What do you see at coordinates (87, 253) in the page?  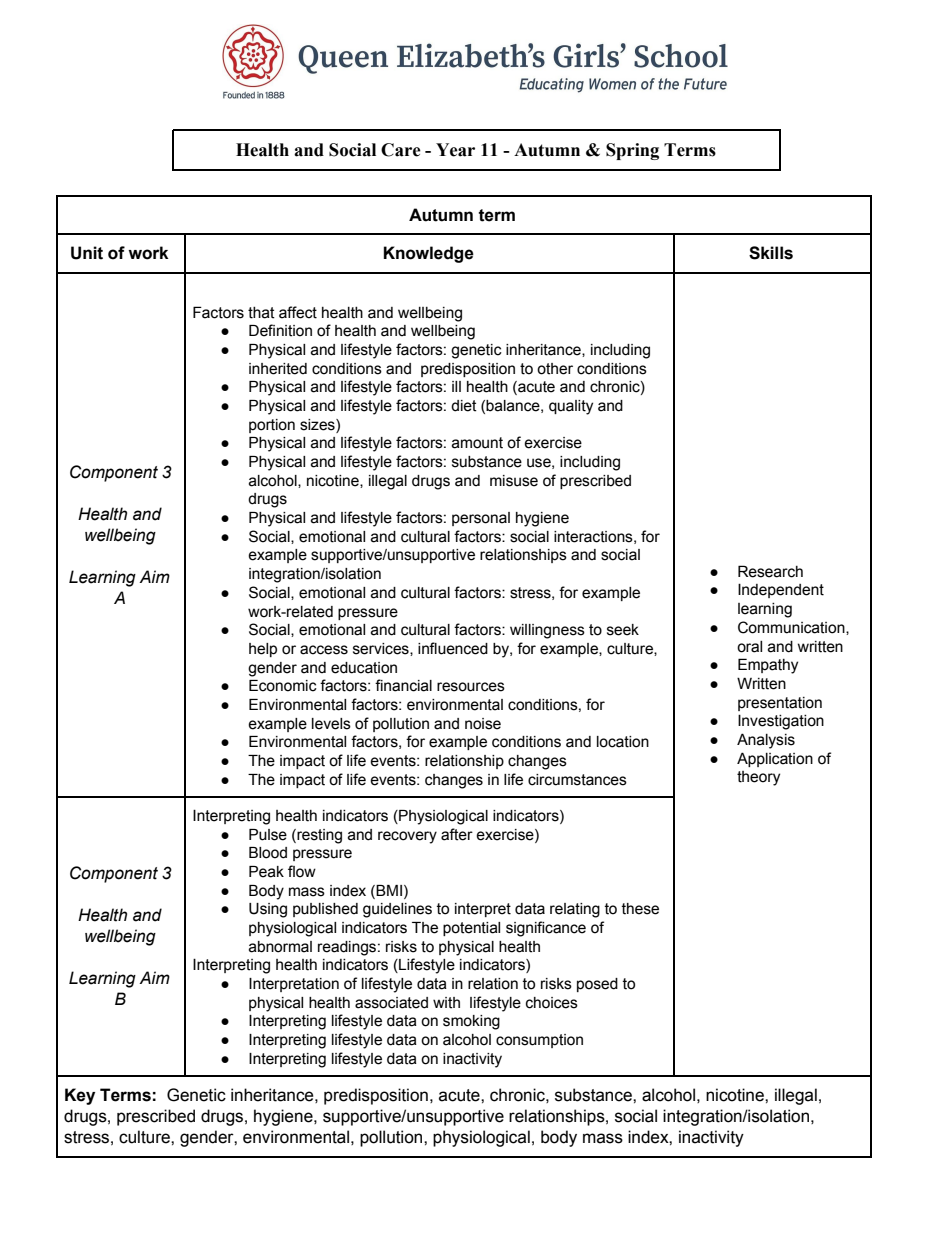 I see `Unit` at bounding box center [87, 253].
